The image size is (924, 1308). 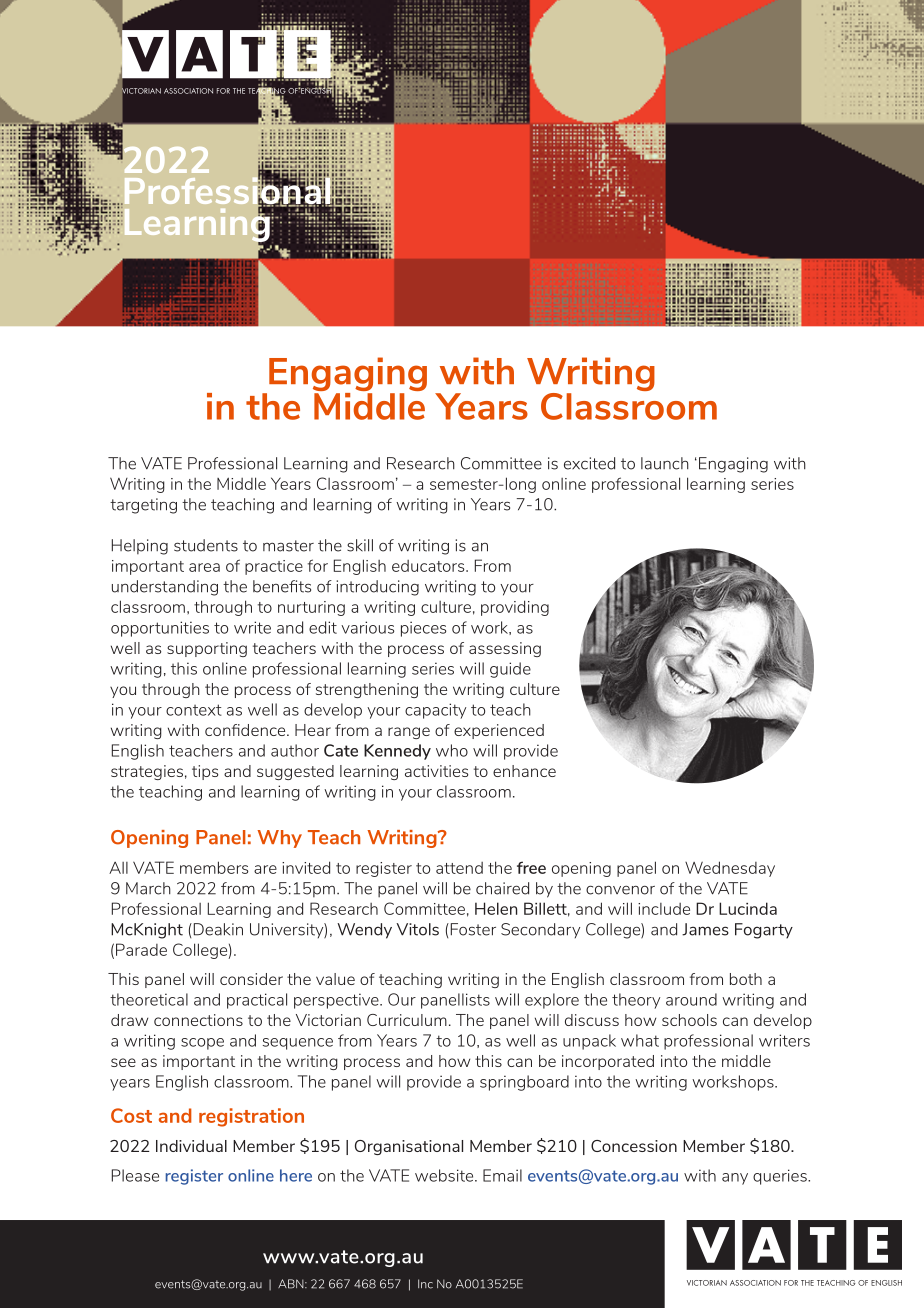 I want to click on ABN, so click(x=292, y=1284).
